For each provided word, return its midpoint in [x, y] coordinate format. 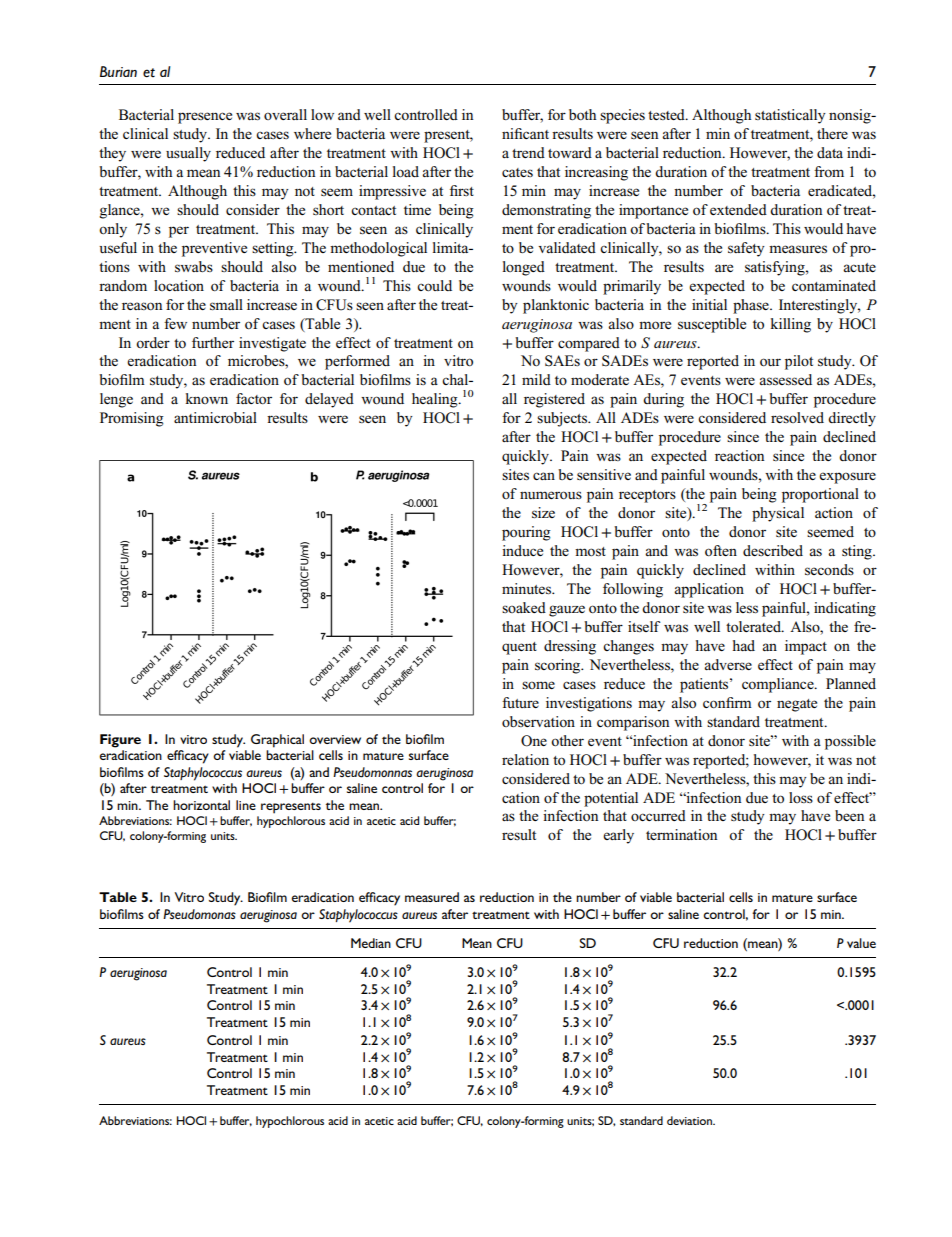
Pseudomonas [199, 914]
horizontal [201, 805]
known [207, 398]
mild [536, 379]
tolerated [755, 626]
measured [432, 897]
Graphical [277, 741]
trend [528, 152]
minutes [528, 588]
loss [801, 797]
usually [188, 154]
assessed [785, 379]
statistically [790, 116]
